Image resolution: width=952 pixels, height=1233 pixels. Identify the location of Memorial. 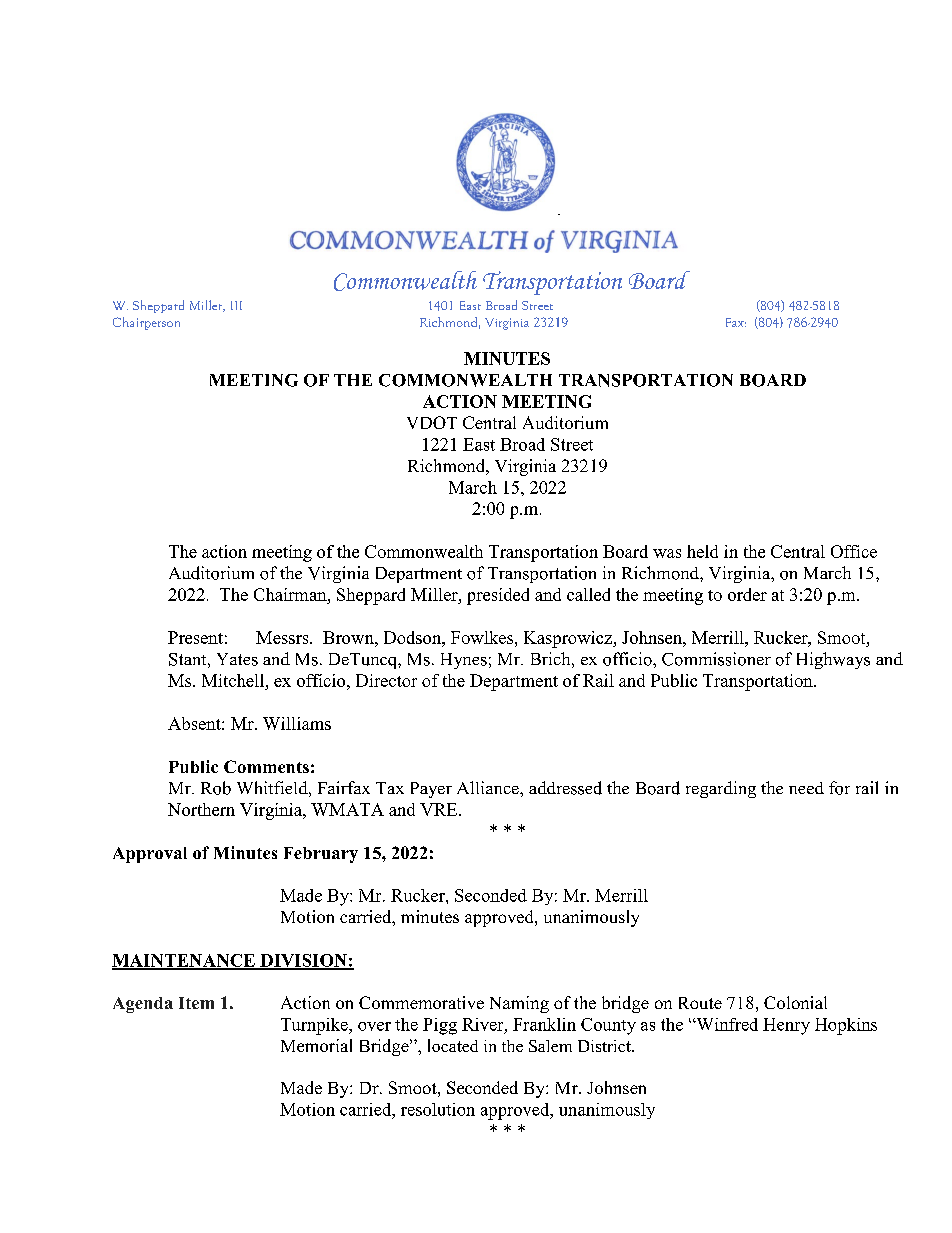
(316, 1045).
